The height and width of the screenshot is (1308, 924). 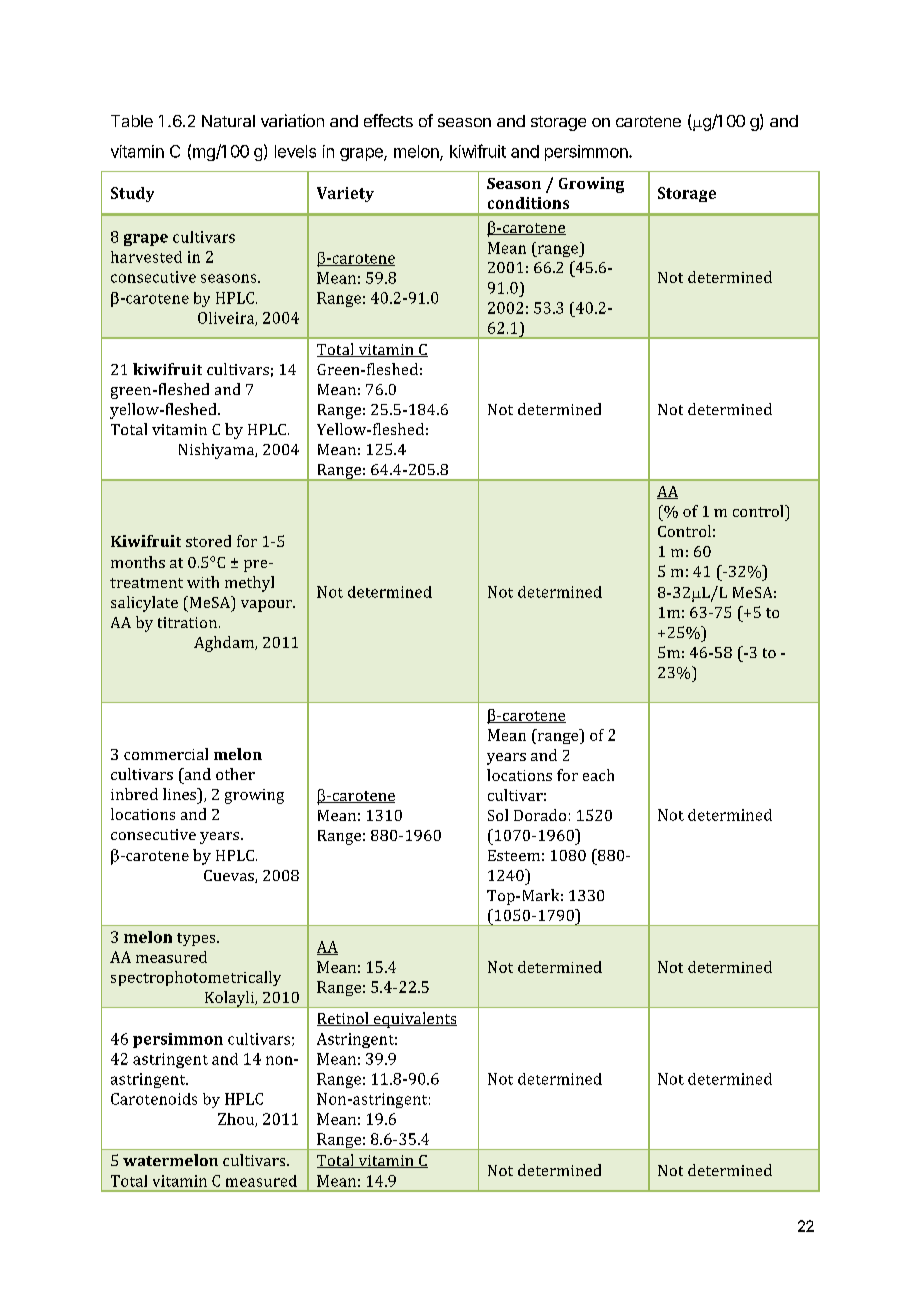 What do you see at coordinates (228, 121) in the screenshot?
I see `Natural` at bounding box center [228, 121].
